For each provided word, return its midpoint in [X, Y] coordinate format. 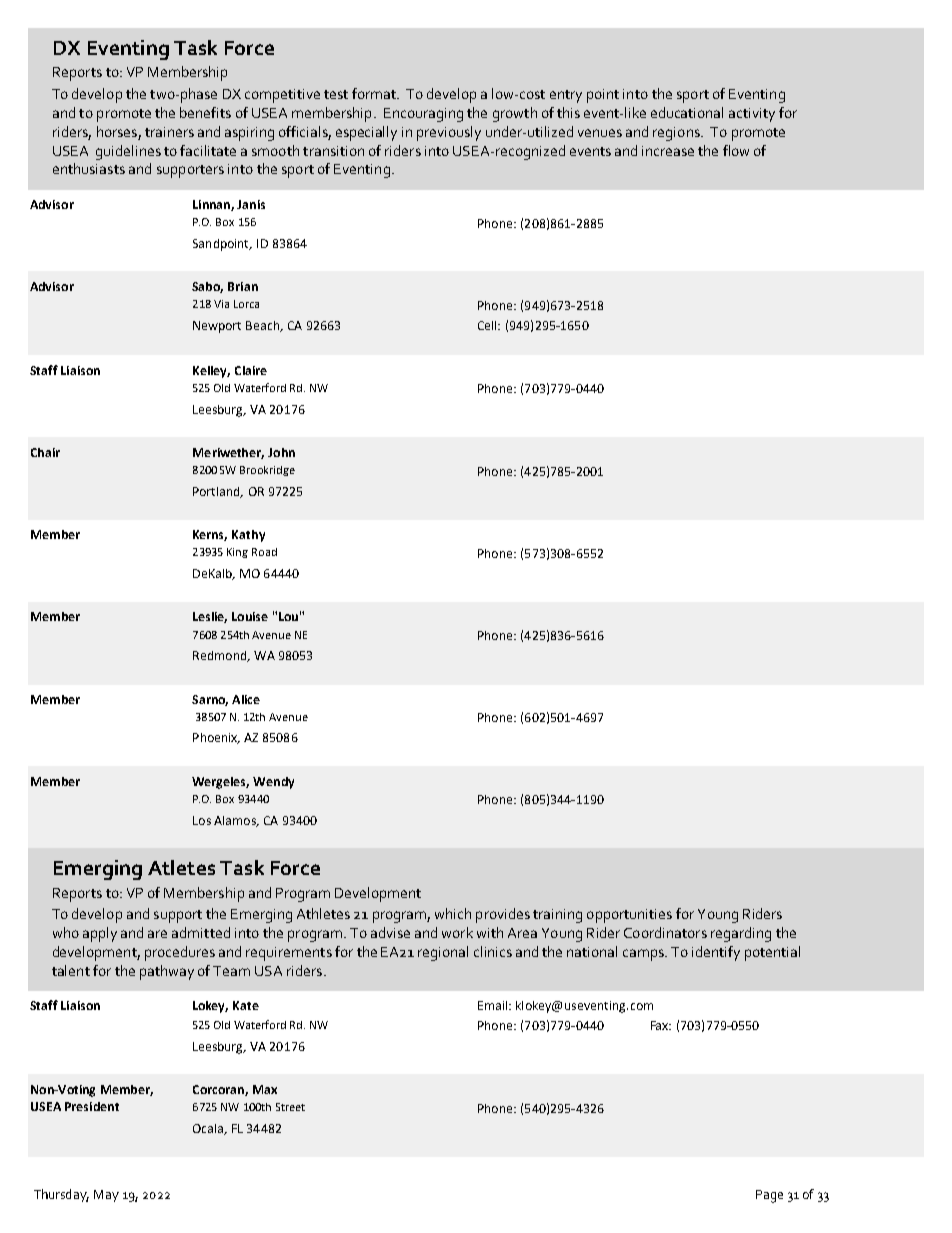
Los [202, 820]
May [106, 1196]
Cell [488, 325]
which [453, 913]
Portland [217, 492]
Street [290, 1107]
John [281, 452]
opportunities [629, 916]
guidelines [128, 152]
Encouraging [423, 115]
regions [677, 134]
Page [769, 1196]
